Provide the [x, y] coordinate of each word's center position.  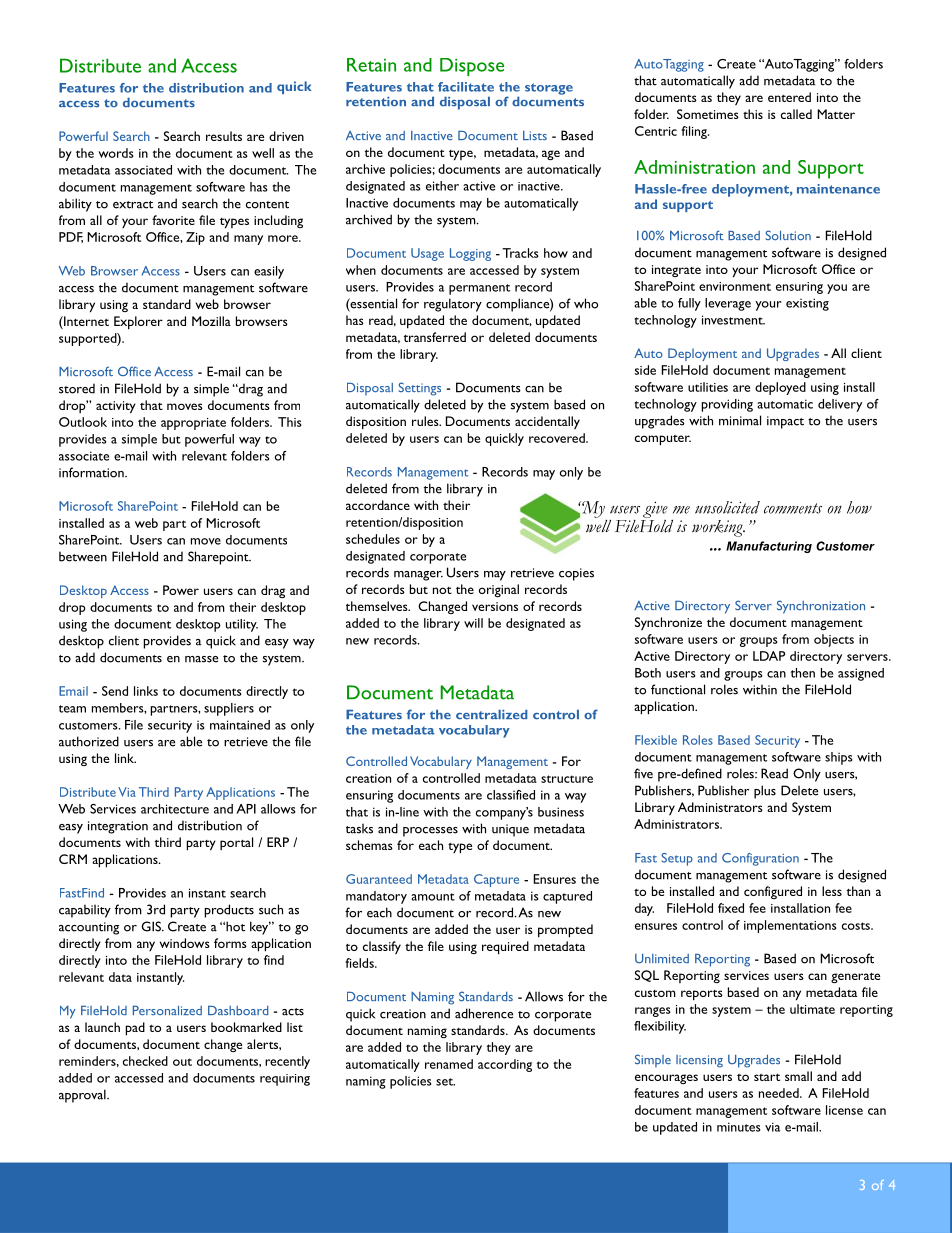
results [224, 136]
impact [785, 422]
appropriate [193, 424]
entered [789, 97]
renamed [449, 1064]
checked [145, 1061]
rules [426, 421]
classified [511, 795]
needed [780, 1093]
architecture [175, 809]
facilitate [466, 87]
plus [765, 792]
